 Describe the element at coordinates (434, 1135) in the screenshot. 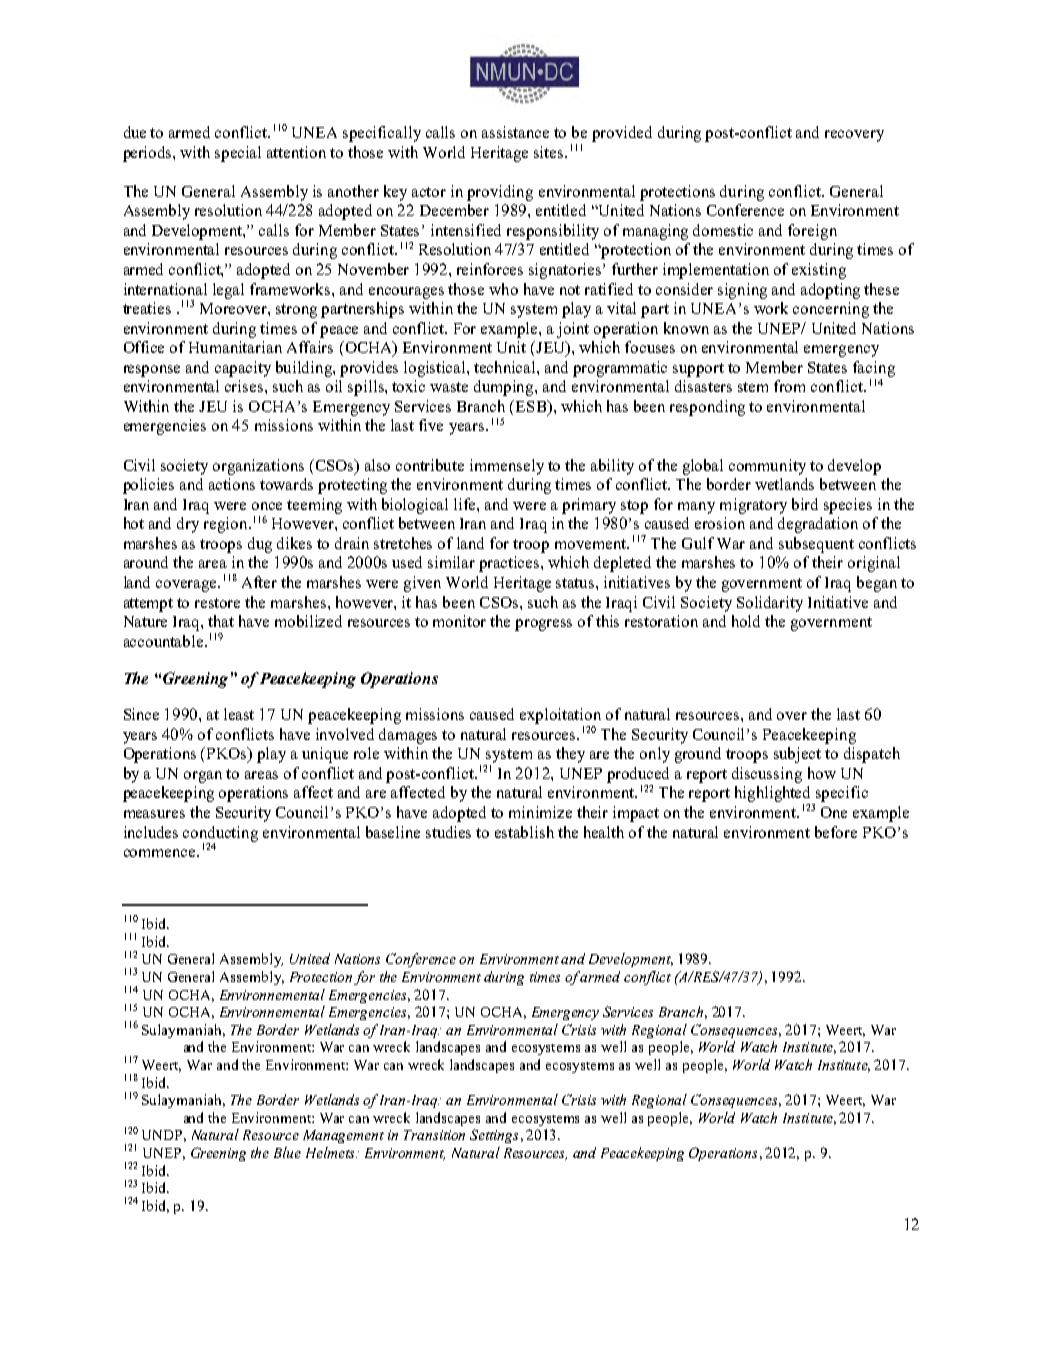

I see `Transition` at that location.
